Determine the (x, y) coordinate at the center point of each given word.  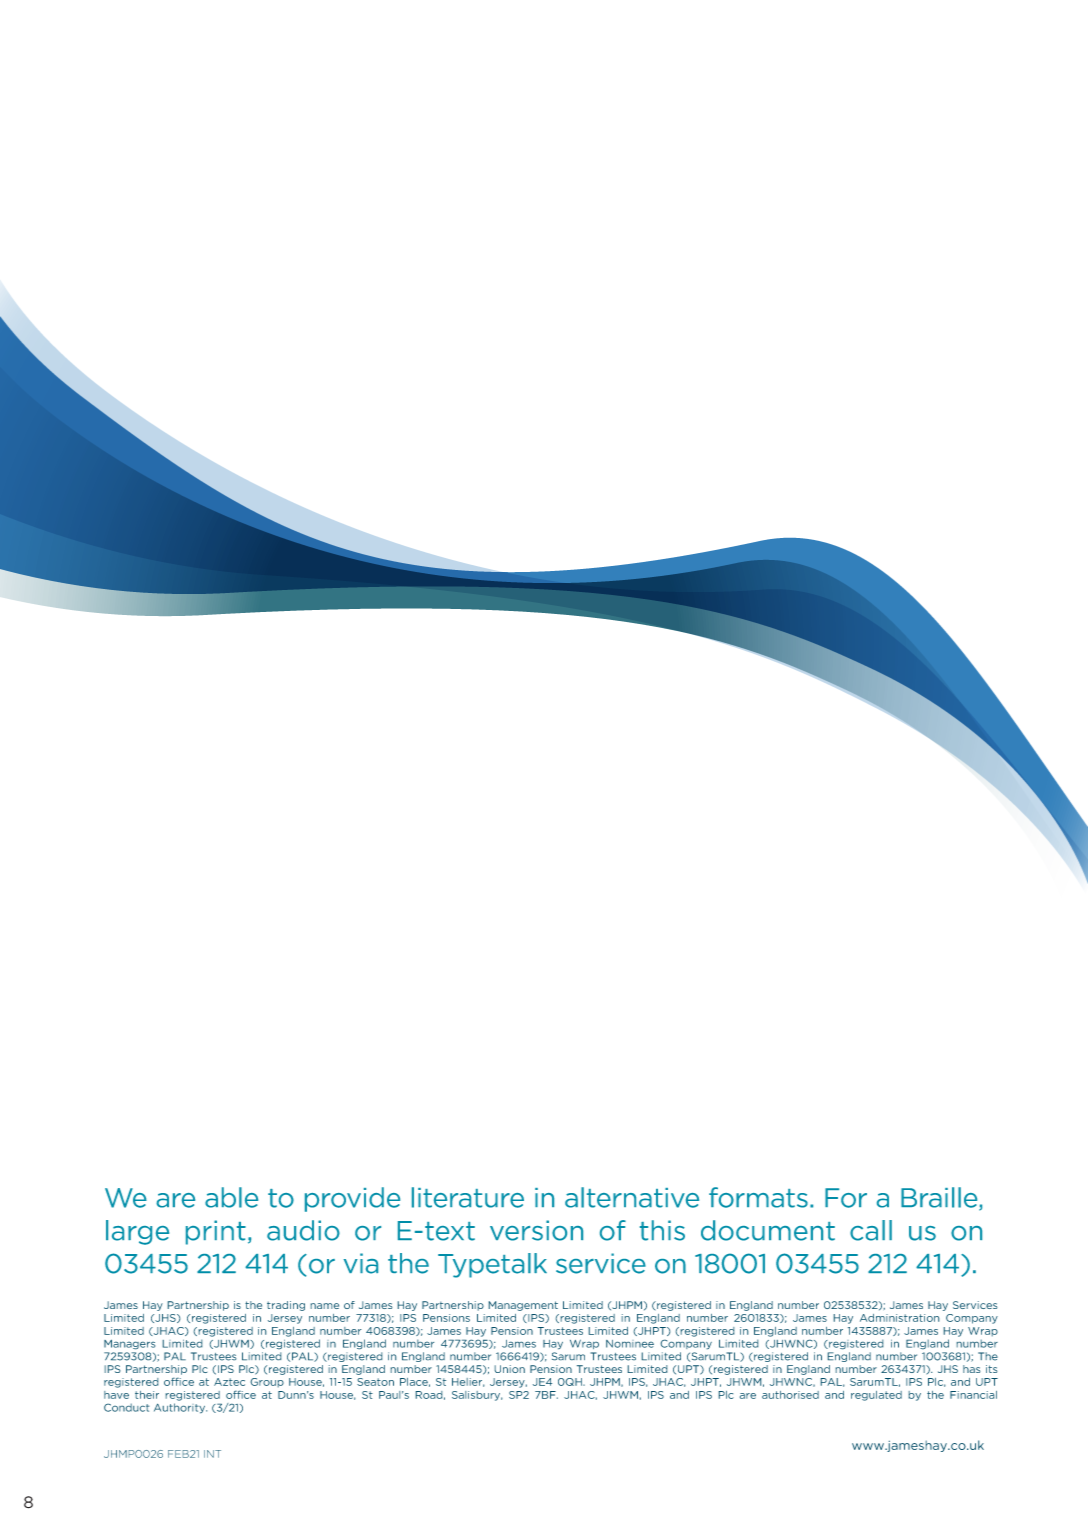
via (361, 1263)
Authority (180, 1408)
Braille (940, 1198)
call (871, 1230)
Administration (900, 1318)
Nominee (630, 1344)
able (231, 1197)
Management (523, 1306)
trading (286, 1306)
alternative (632, 1197)
